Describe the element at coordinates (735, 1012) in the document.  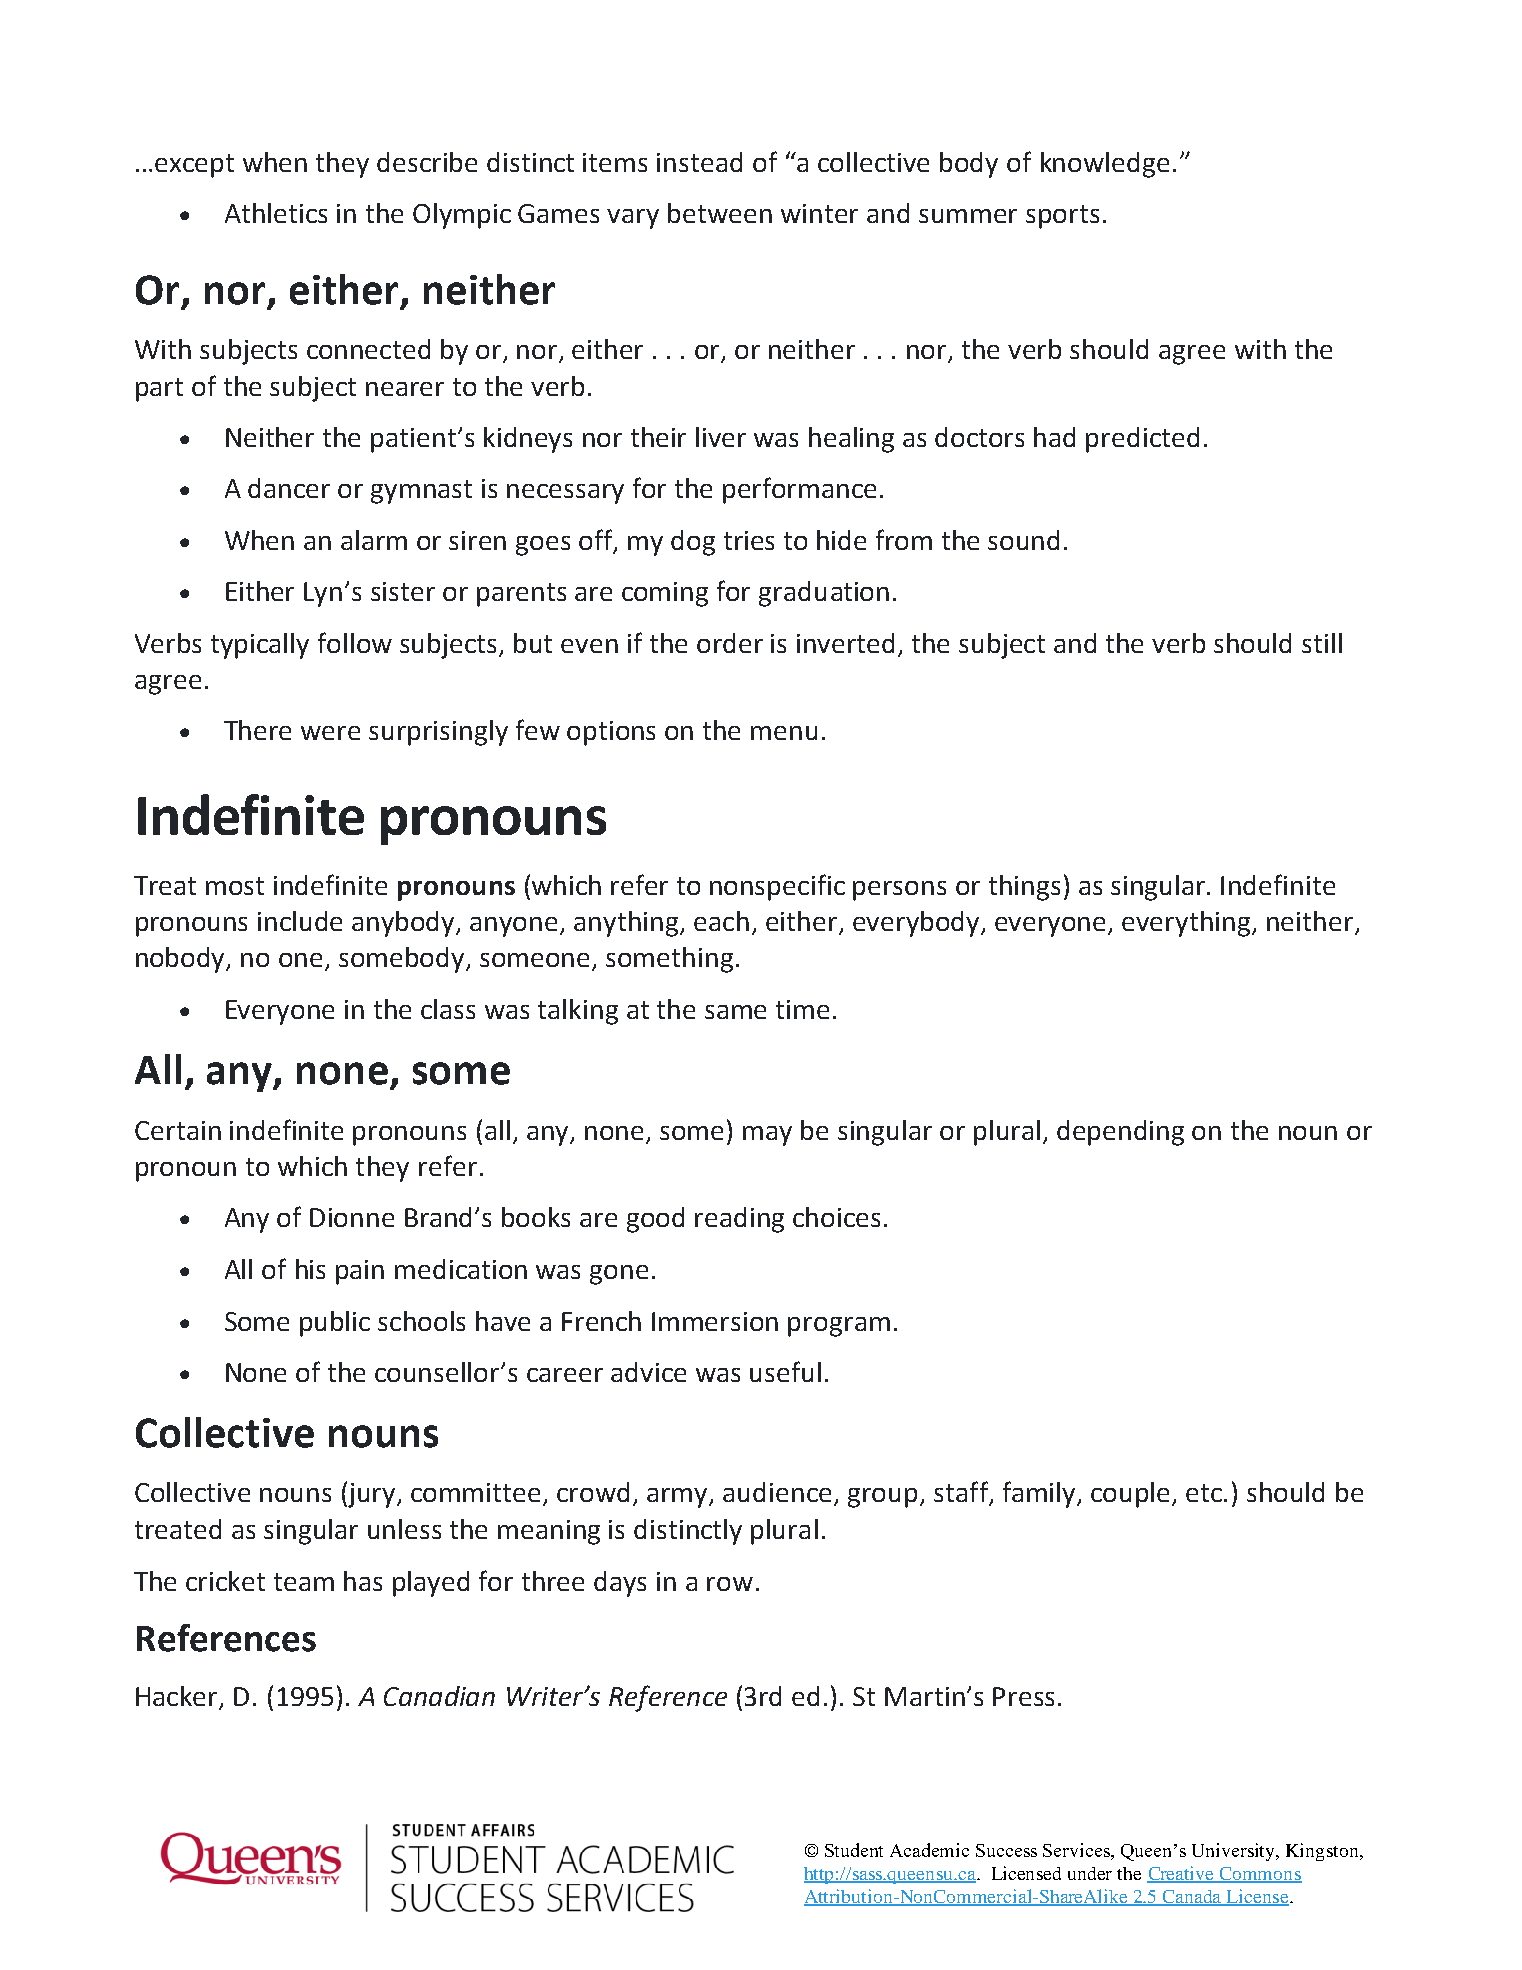
I see `same` at that location.
